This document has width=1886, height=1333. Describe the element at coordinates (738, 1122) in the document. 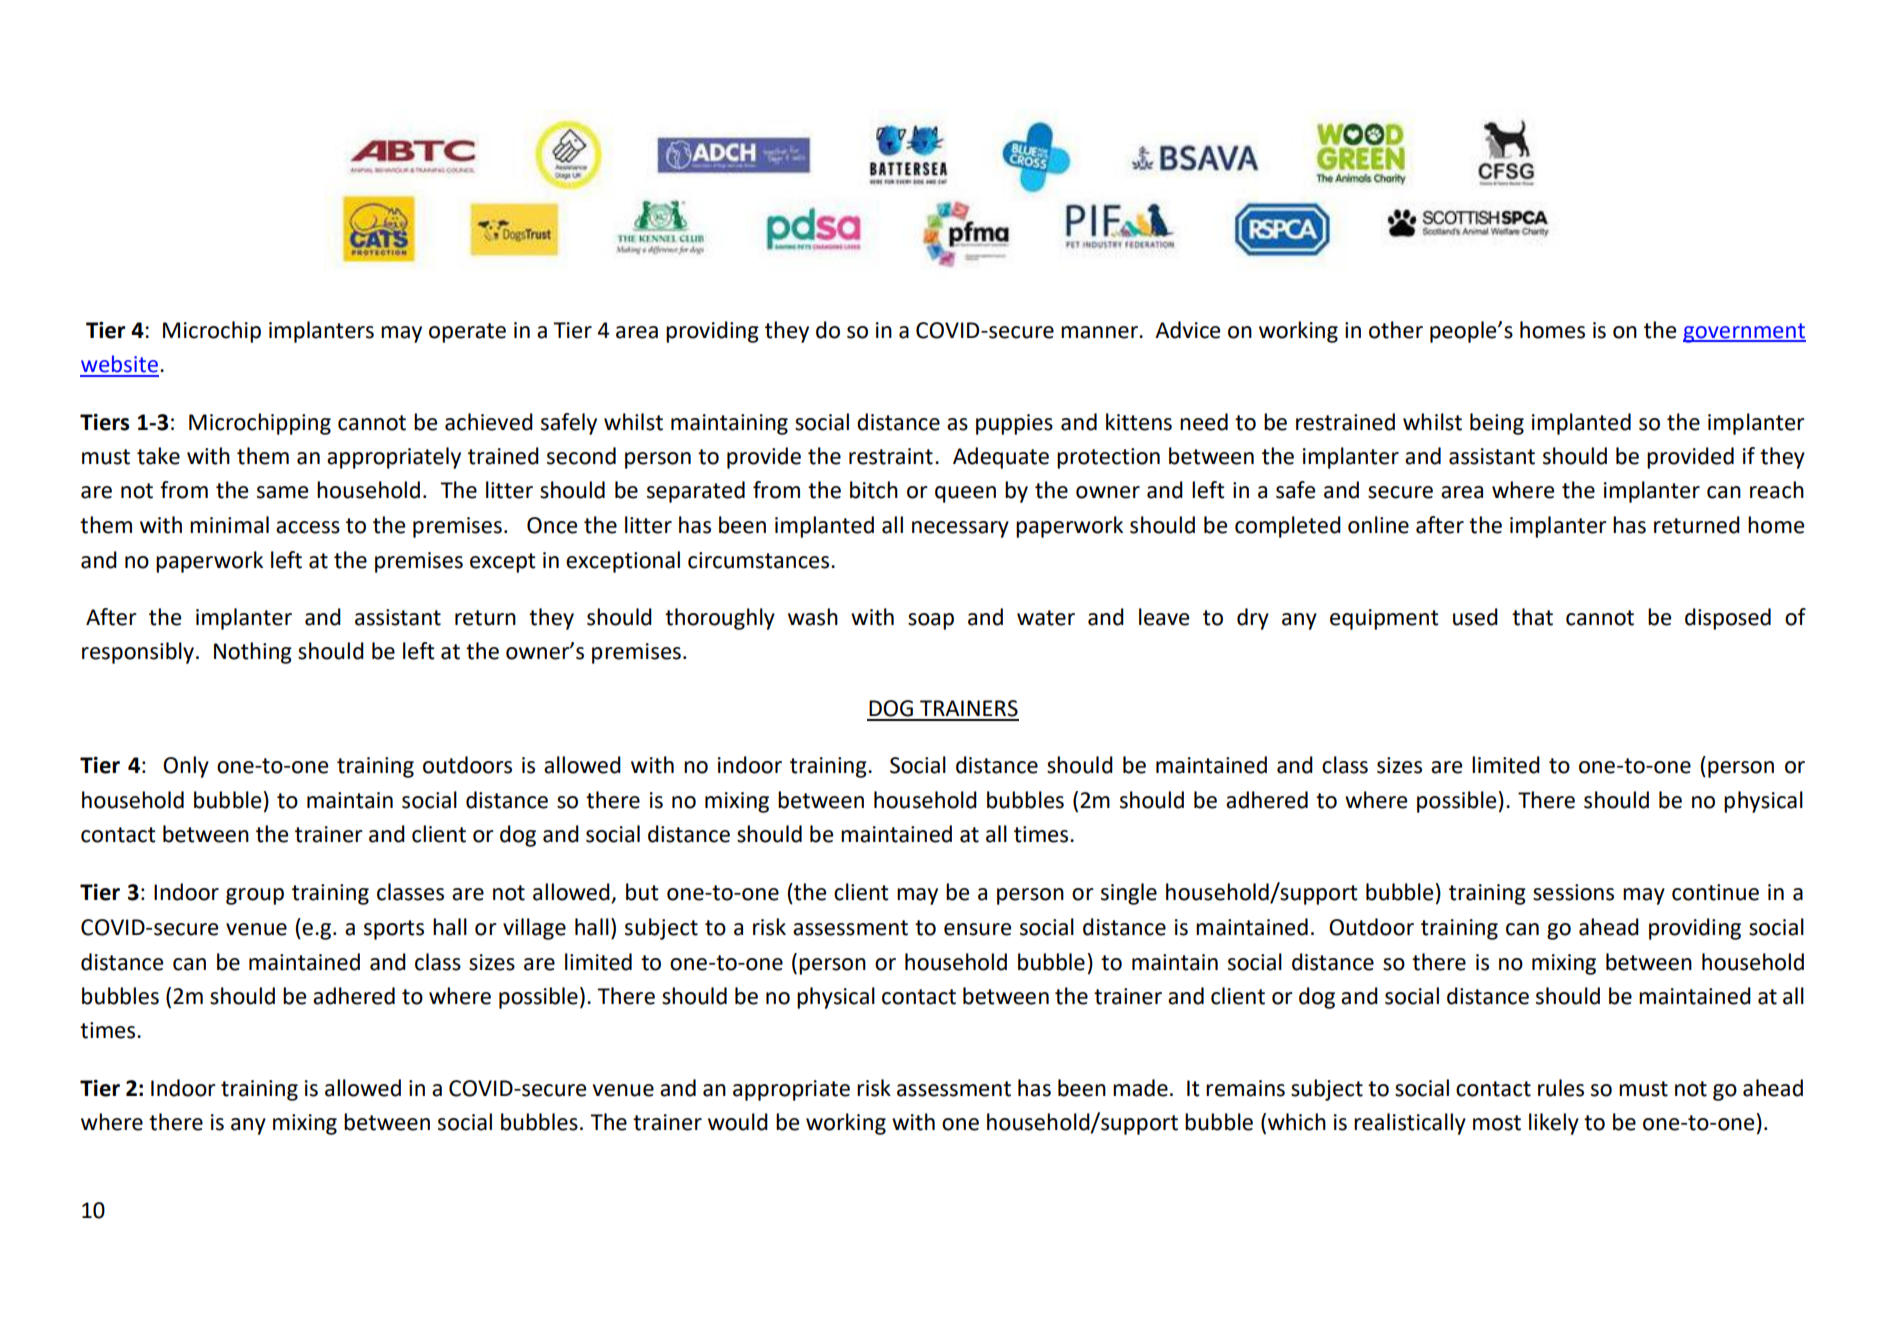

I see `would` at that location.
